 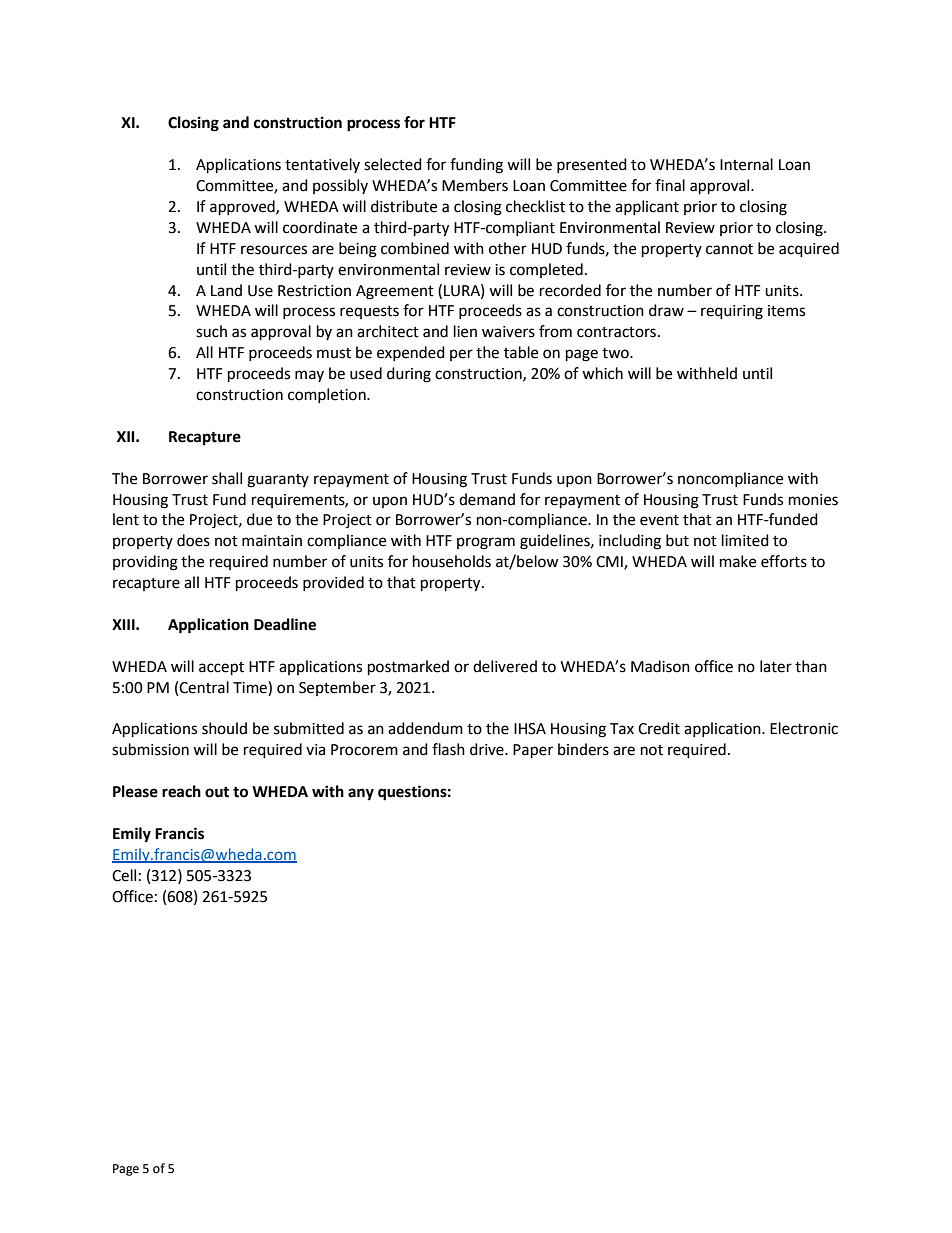 What do you see at coordinates (409, 375) in the document?
I see `during` at bounding box center [409, 375].
